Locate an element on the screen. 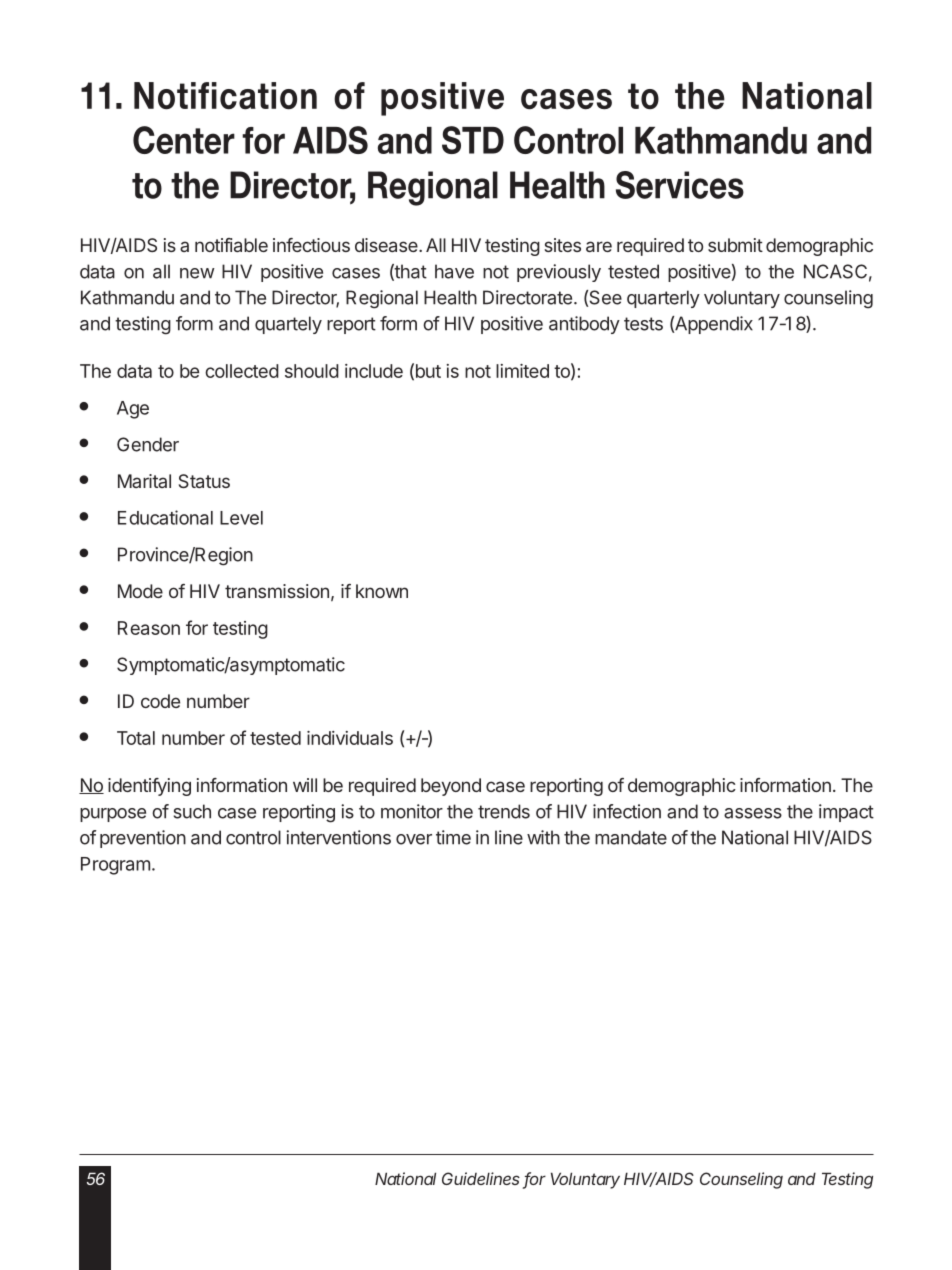 This screenshot has width=952, height=1270. STD is located at coordinates (473, 140).
